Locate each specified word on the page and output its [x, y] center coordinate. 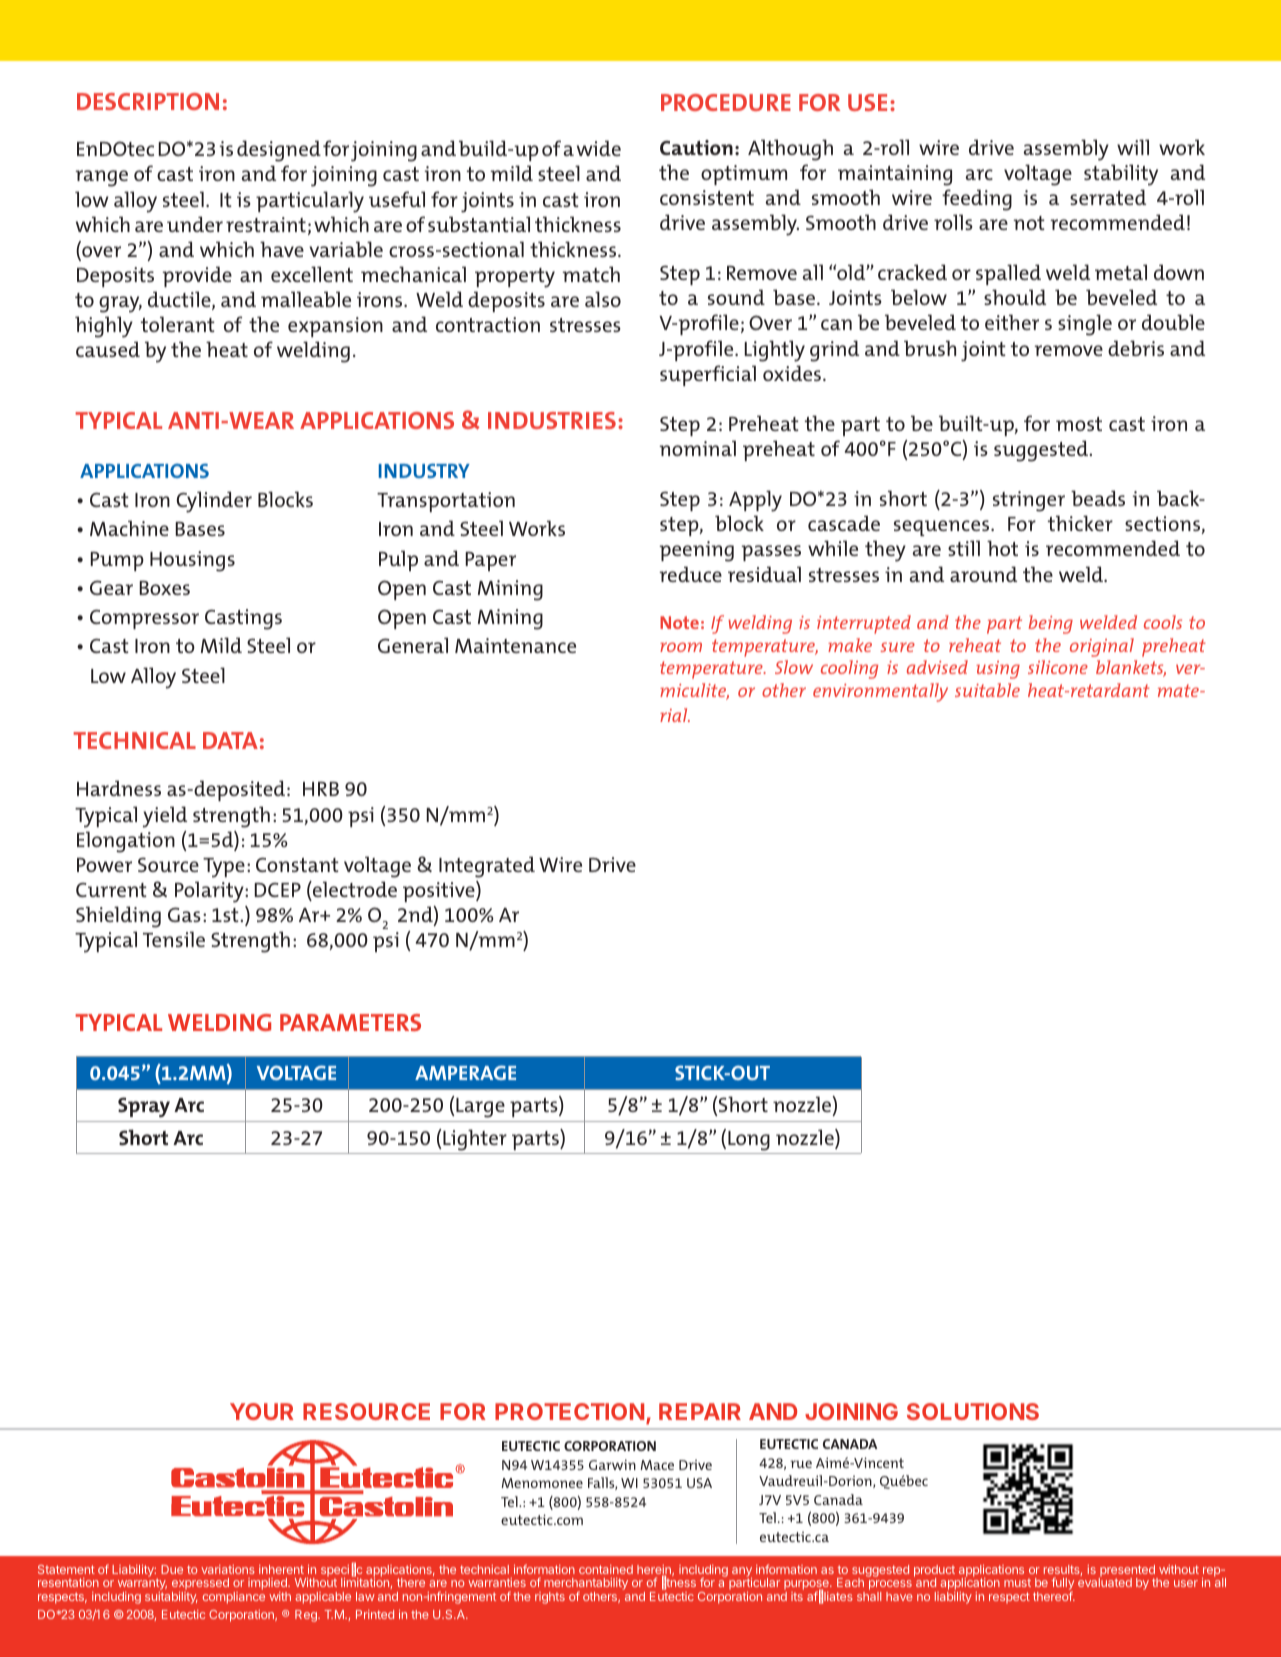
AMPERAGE [465, 1072]
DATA [230, 740]
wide [599, 148]
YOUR [262, 1411]
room [681, 647]
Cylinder [214, 502]
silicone [1058, 667]
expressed [200, 1585]
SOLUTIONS [973, 1411]
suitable [987, 690]
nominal [698, 448]
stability [1121, 175]
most [1079, 424]
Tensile [174, 939]
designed [279, 151]
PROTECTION [569, 1411]
